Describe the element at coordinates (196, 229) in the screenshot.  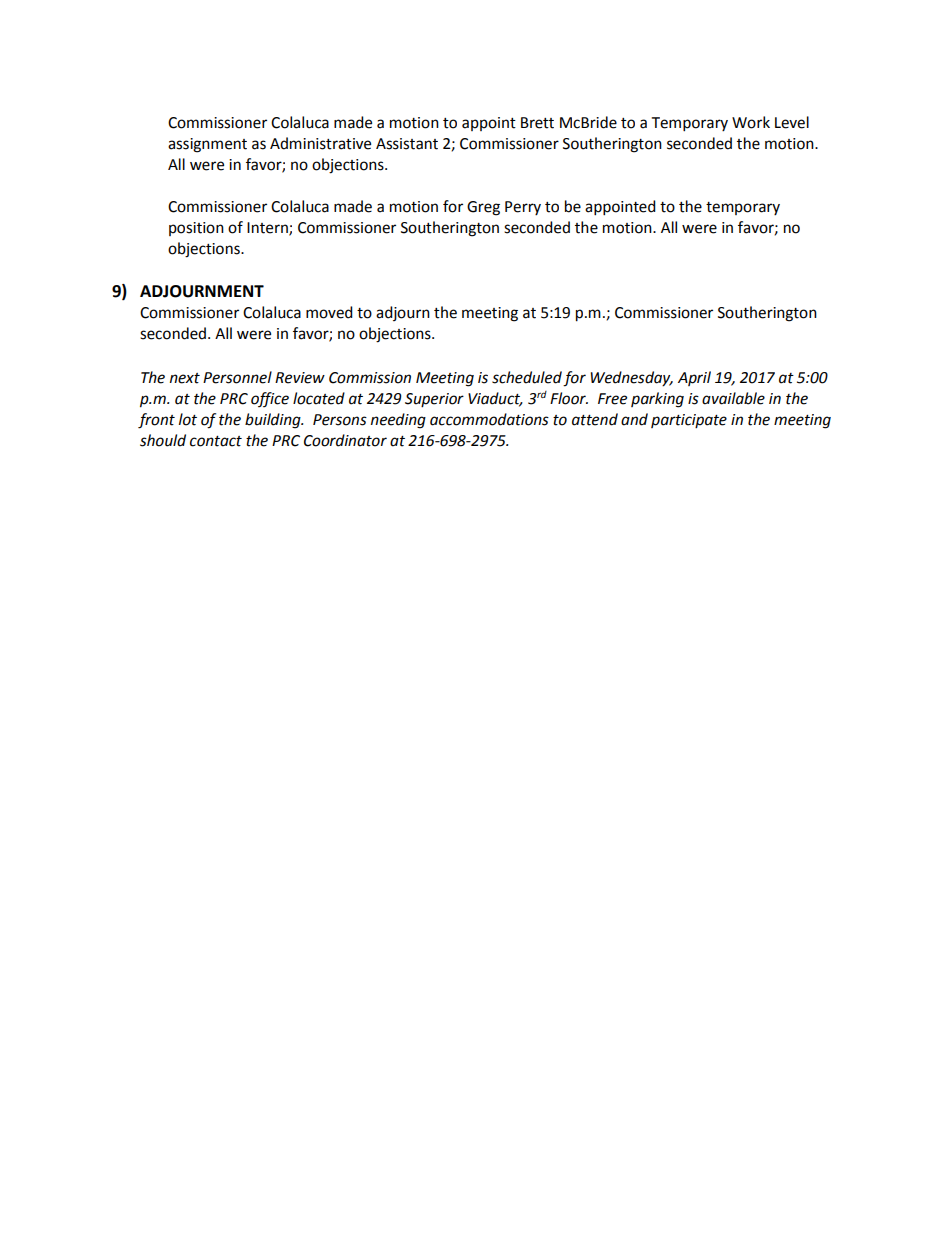
I see `position` at that location.
